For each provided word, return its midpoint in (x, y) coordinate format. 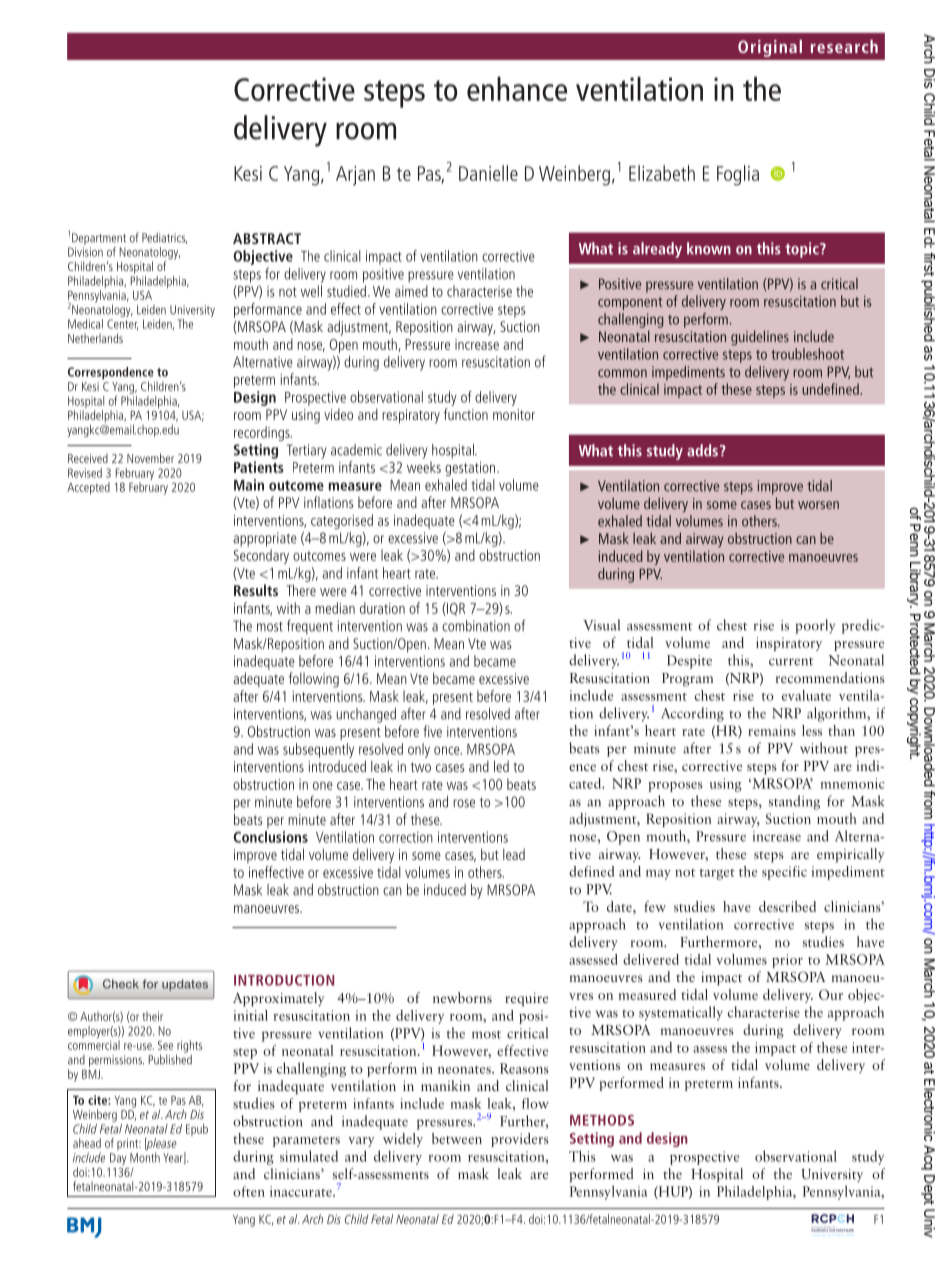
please (161, 1144)
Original (770, 48)
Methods (602, 1120)
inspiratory (789, 644)
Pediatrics (164, 238)
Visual (601, 625)
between (457, 1138)
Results (256, 590)
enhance (517, 88)
